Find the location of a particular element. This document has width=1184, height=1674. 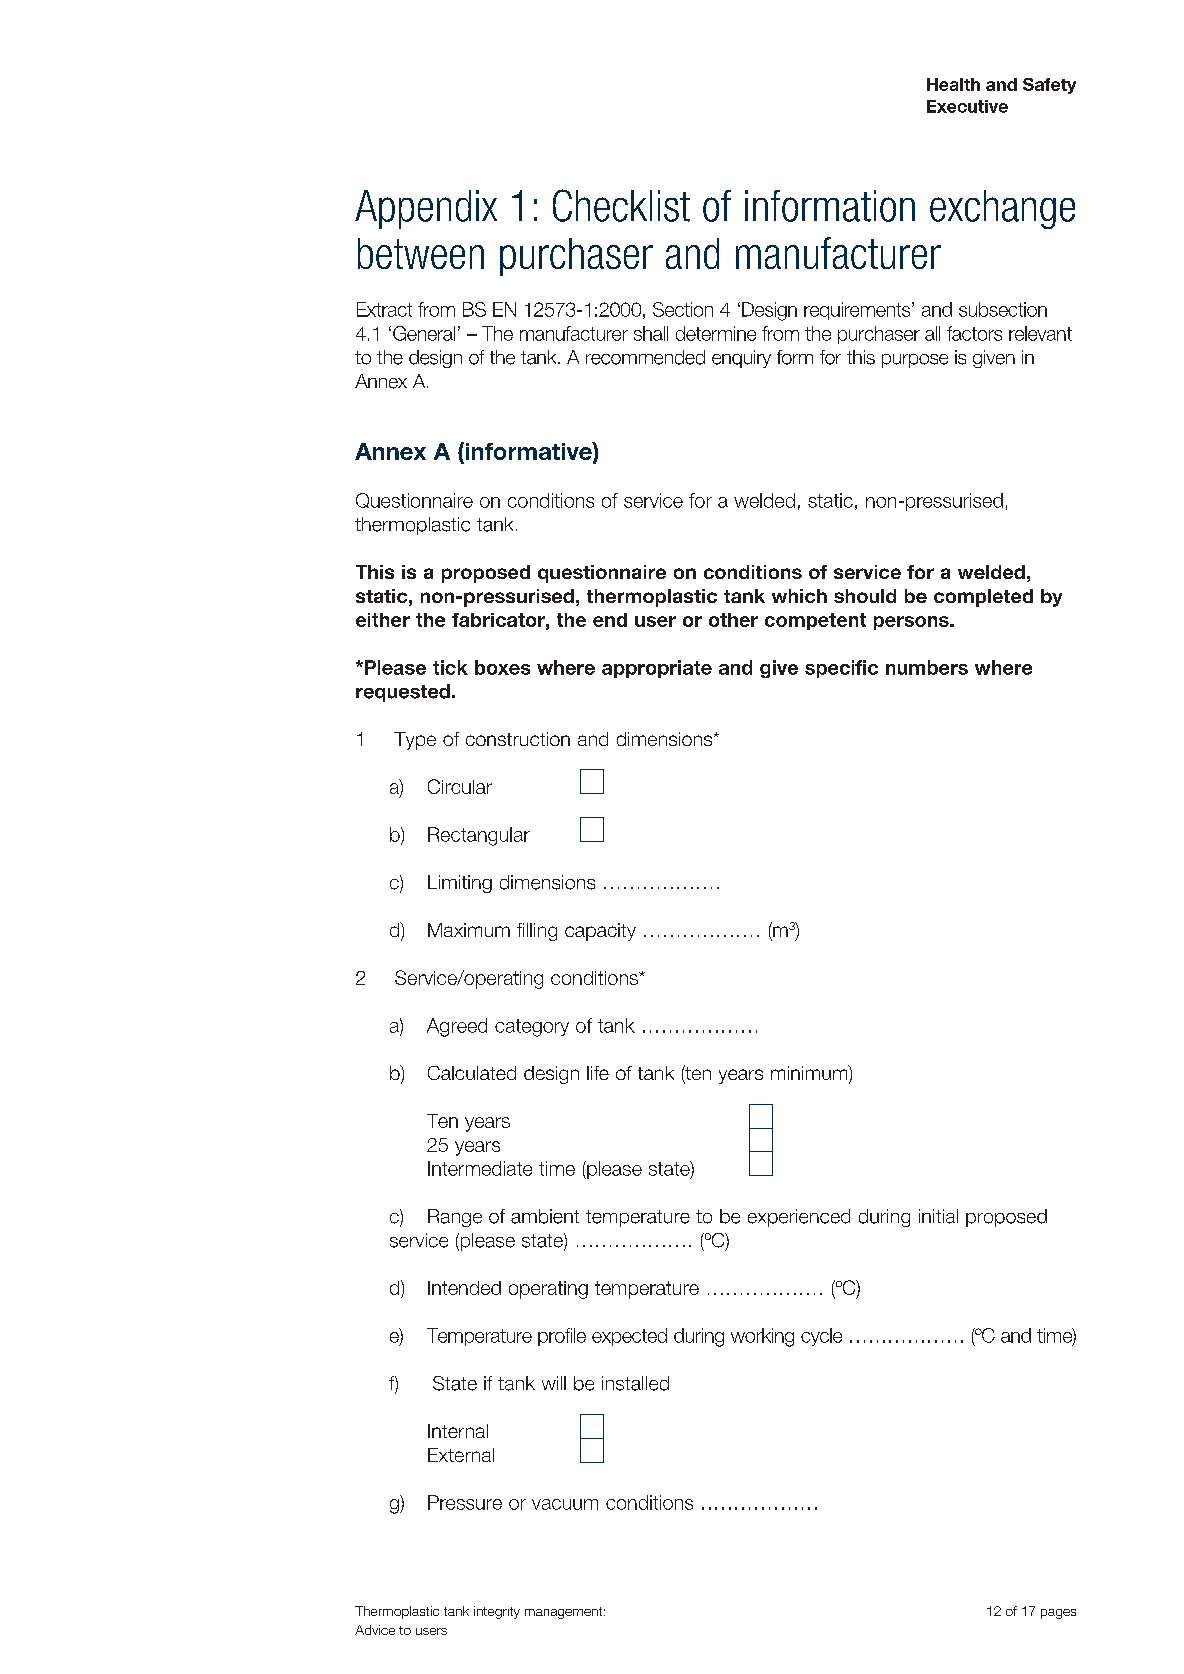

Executive is located at coordinates (967, 106).
